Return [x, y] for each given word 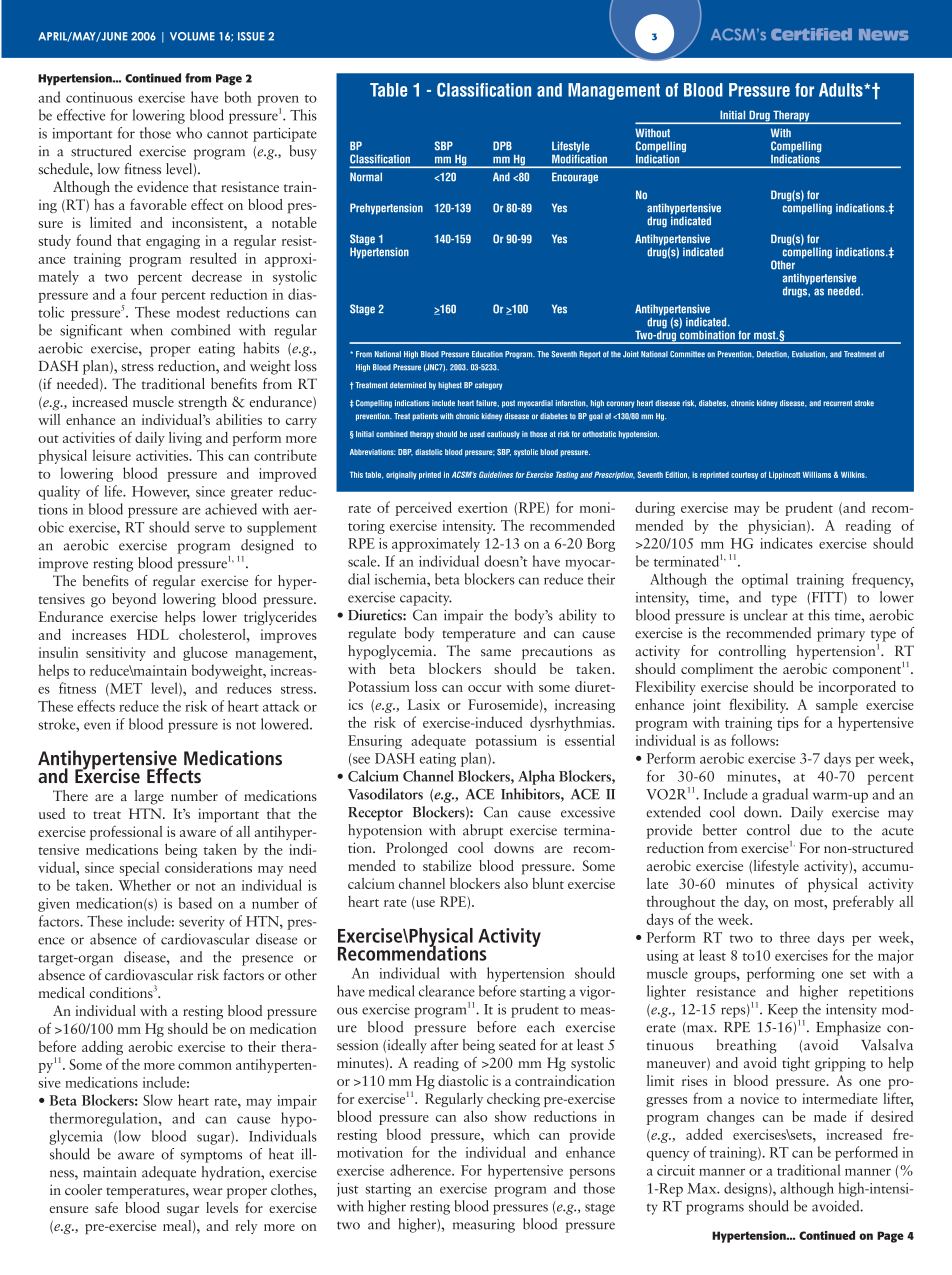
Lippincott [784, 475]
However [161, 492]
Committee [687, 354]
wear [208, 1191]
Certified [811, 34]
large [149, 797]
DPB [502, 145]
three [795, 937]
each [541, 1027]
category [488, 386]
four [144, 294]
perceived [423, 508]
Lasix [424, 704]
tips [788, 724]
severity [202, 923]
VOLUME [192, 36]
